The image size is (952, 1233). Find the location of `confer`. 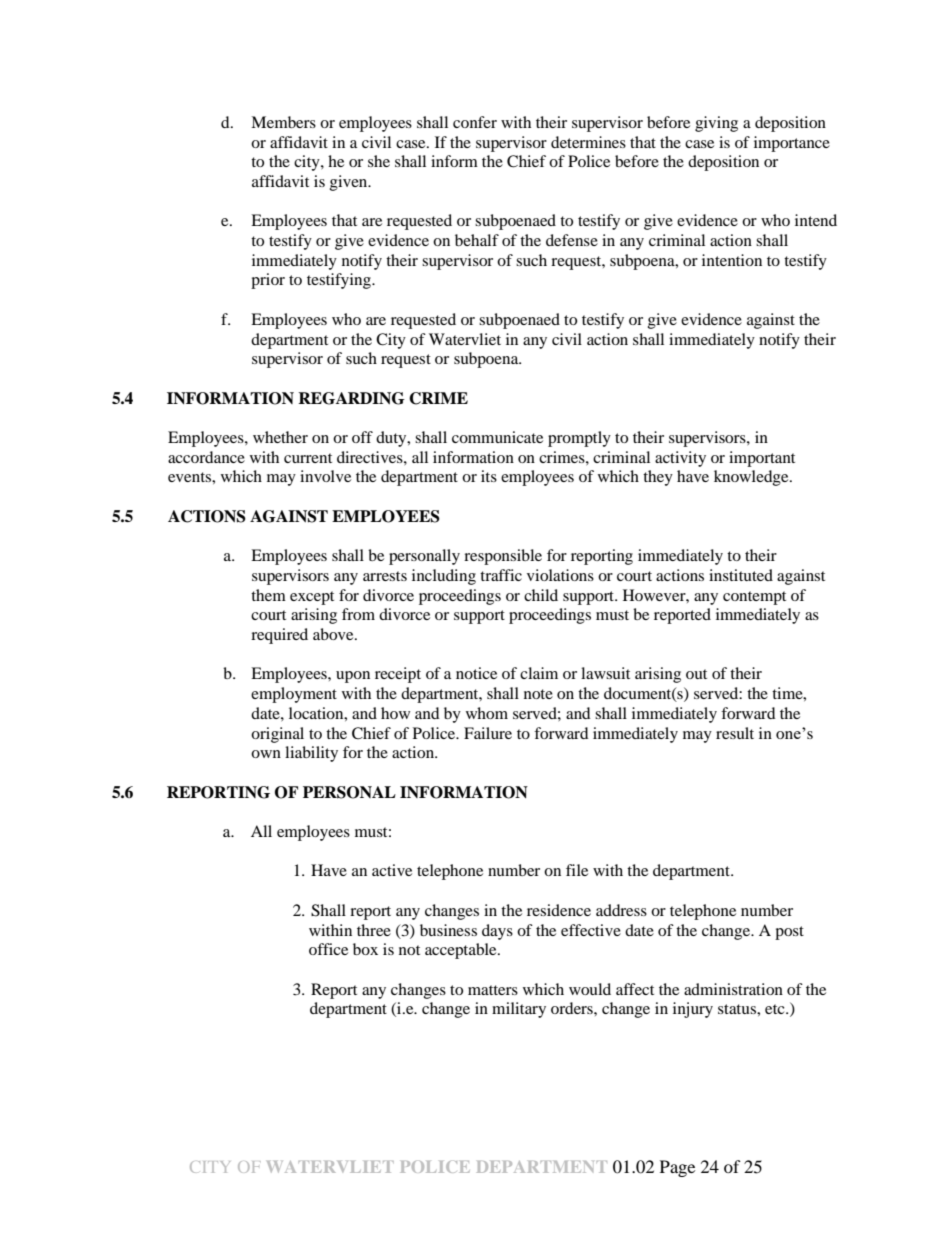

confer is located at coordinates (475, 122).
